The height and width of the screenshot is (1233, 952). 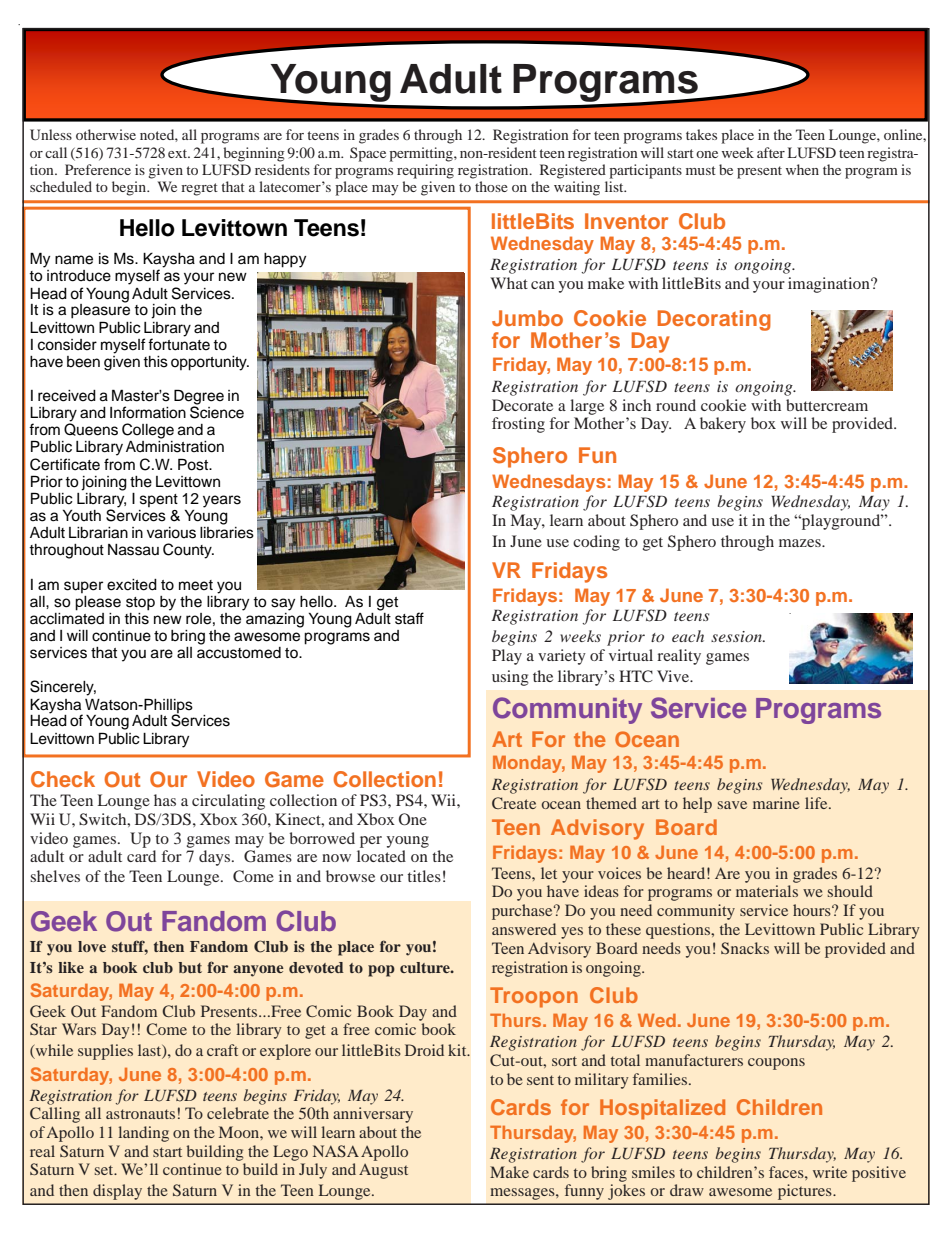 What do you see at coordinates (383, 1171) in the screenshot?
I see `August` at bounding box center [383, 1171].
